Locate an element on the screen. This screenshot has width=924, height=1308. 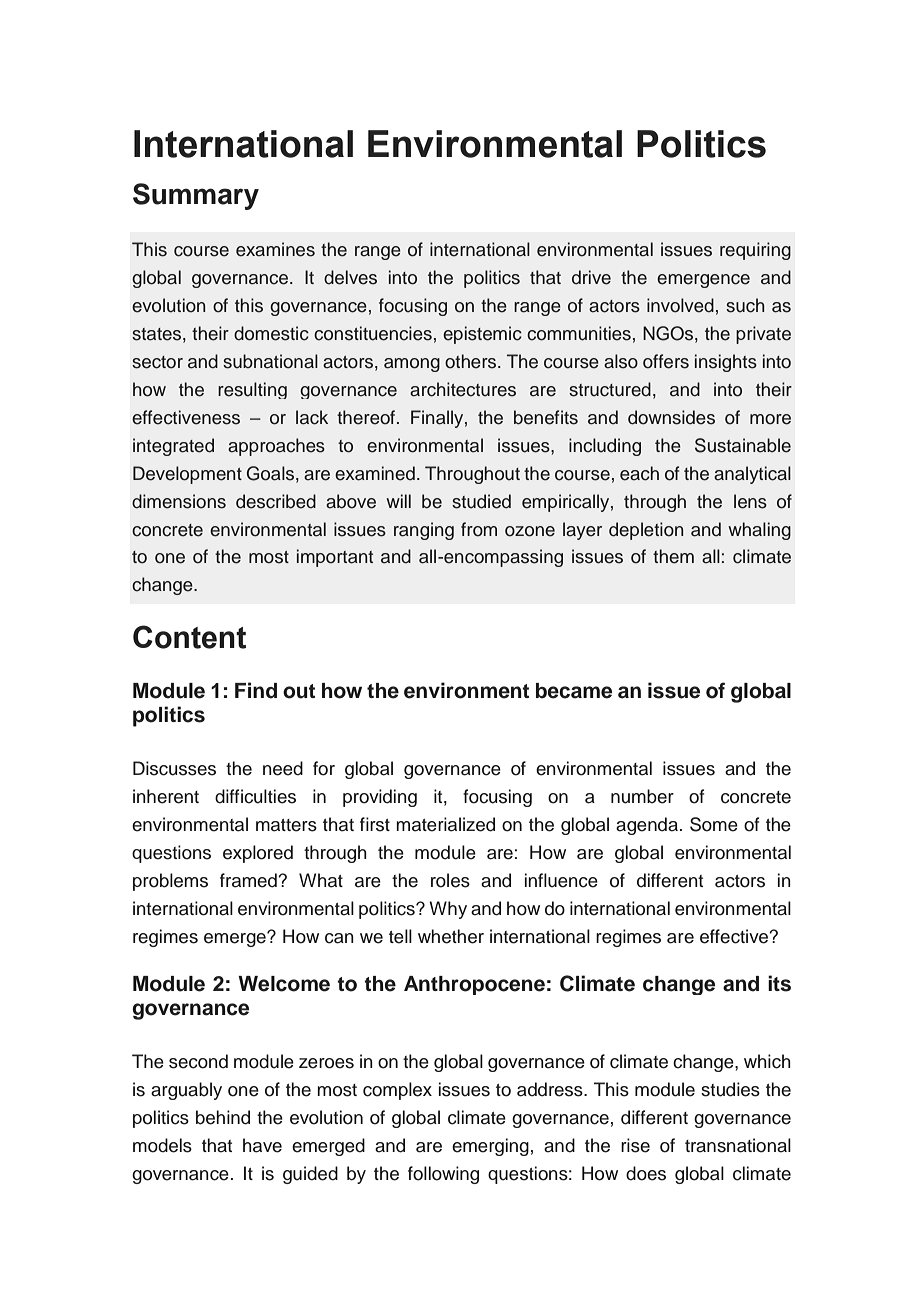
have is located at coordinates (262, 1145).
